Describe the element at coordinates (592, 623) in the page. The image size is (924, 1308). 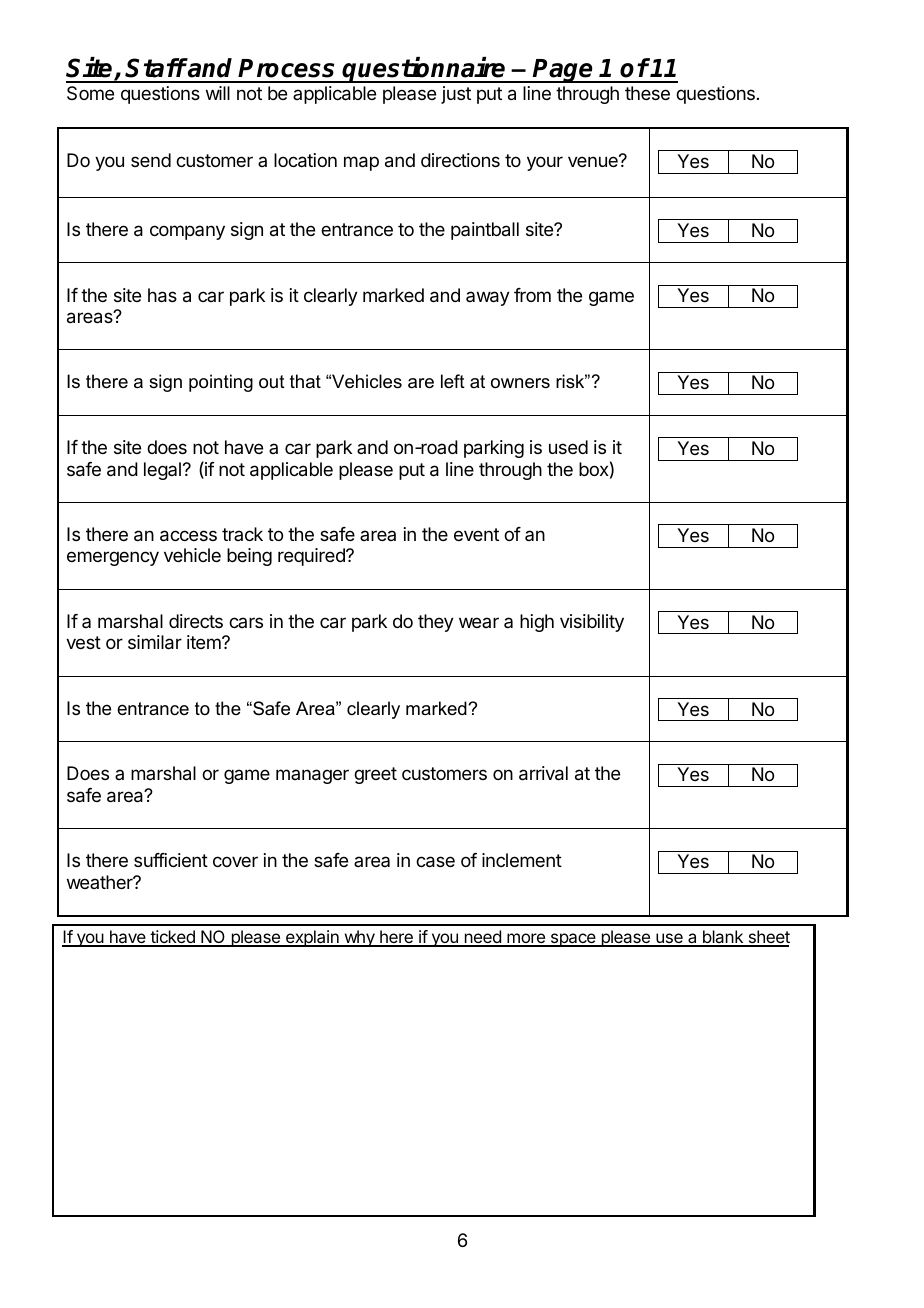
I see `visibility` at that location.
